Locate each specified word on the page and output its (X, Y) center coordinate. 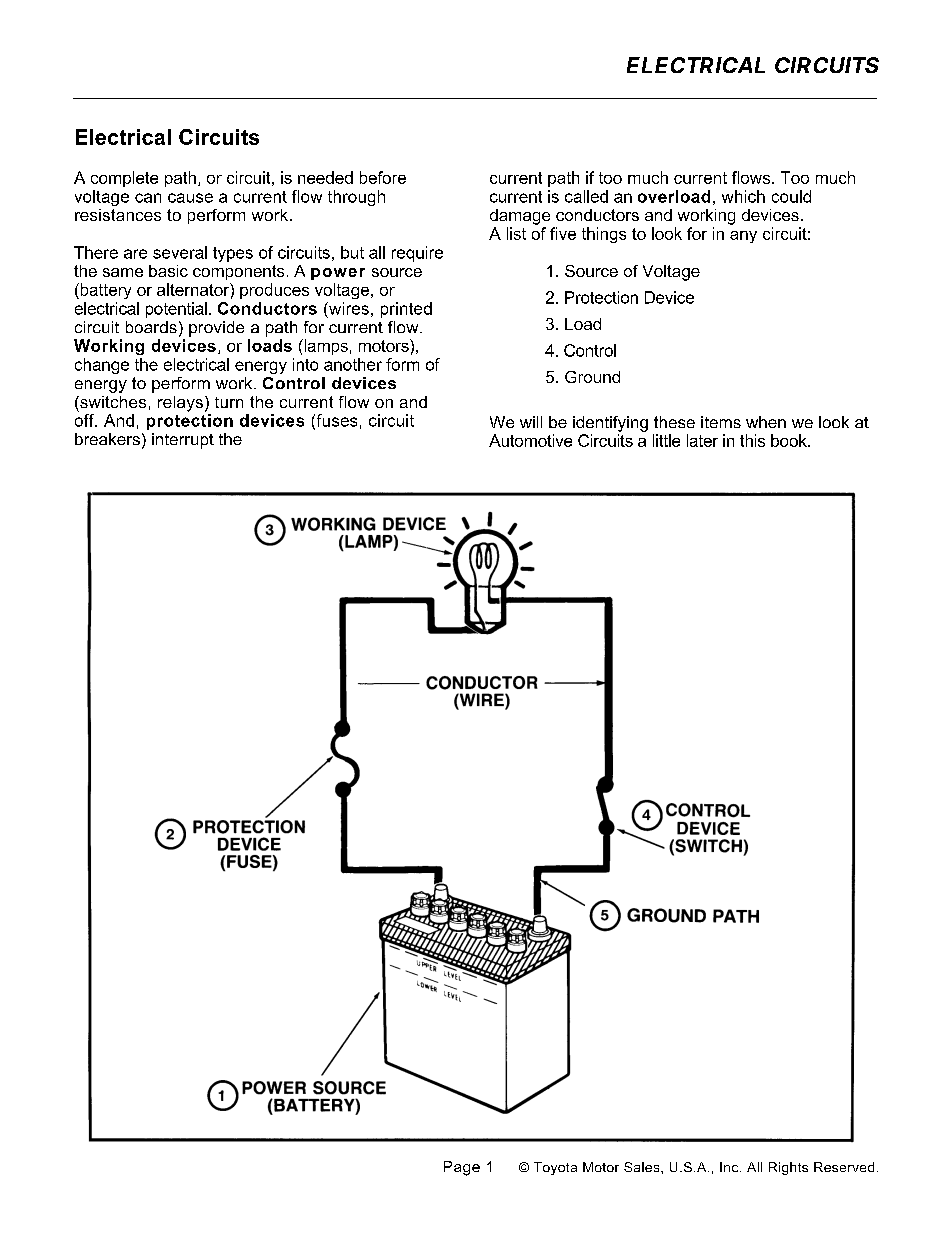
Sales (643, 1167)
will (531, 422)
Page (462, 1168)
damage (520, 217)
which (743, 196)
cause (190, 198)
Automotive (530, 440)
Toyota (555, 1168)
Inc (730, 1167)
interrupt (183, 441)
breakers (107, 439)
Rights (788, 1168)
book (790, 440)
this (752, 440)
